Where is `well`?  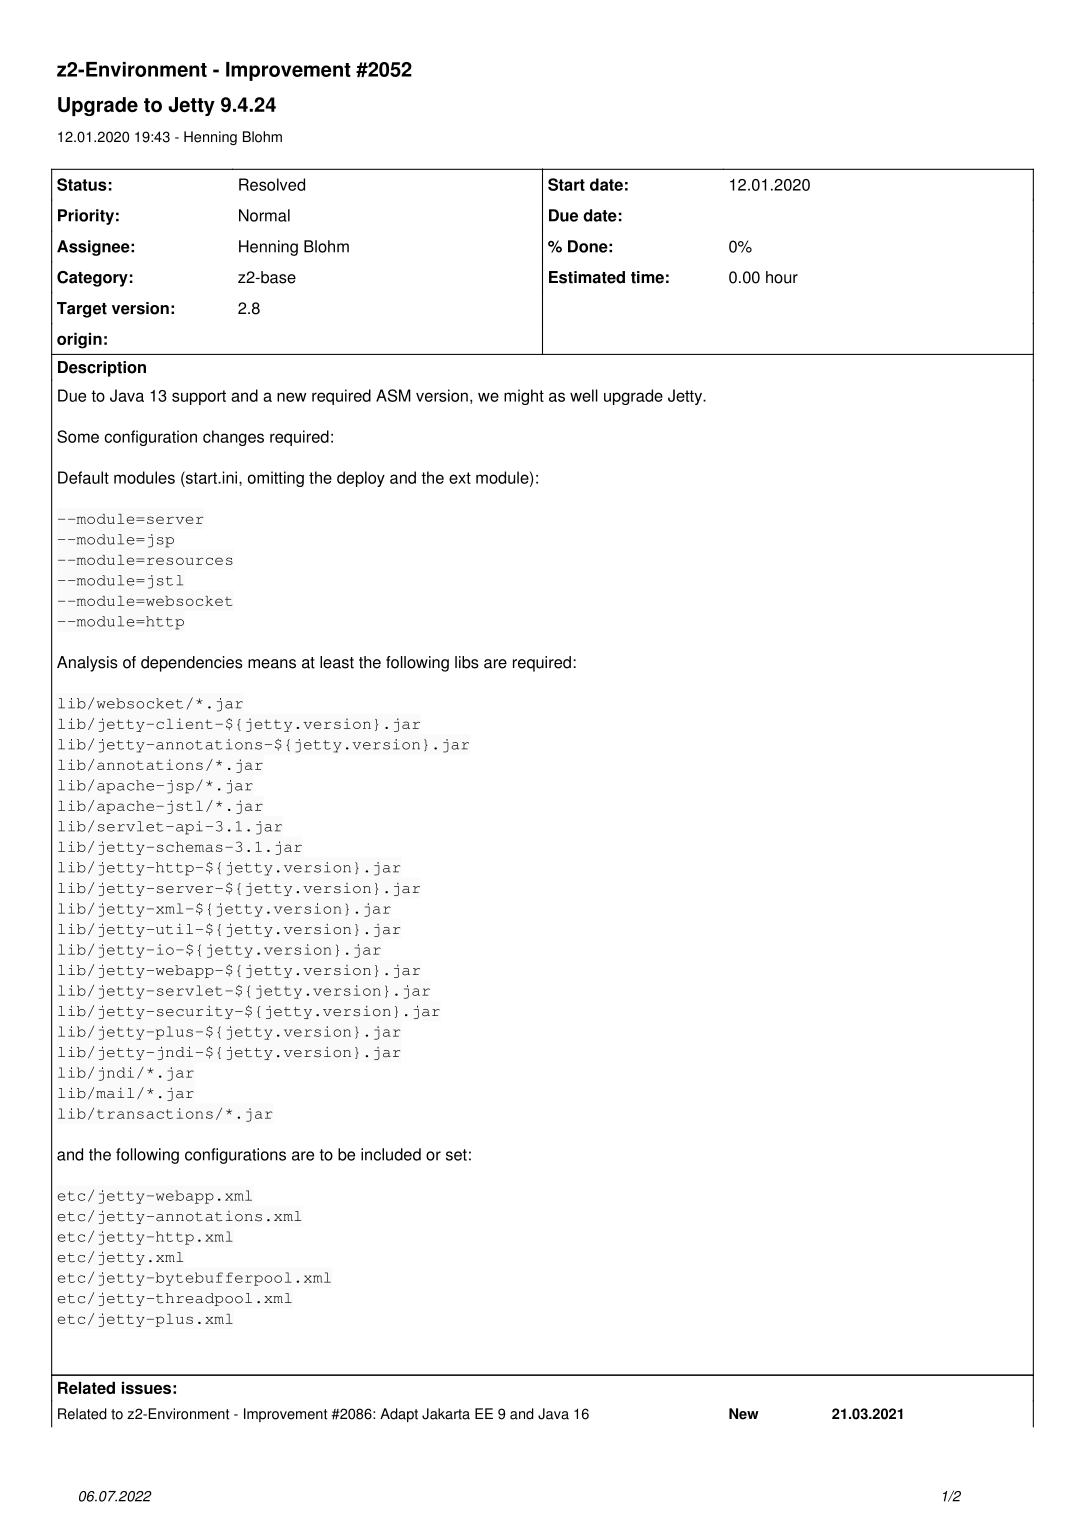 well is located at coordinates (584, 395).
